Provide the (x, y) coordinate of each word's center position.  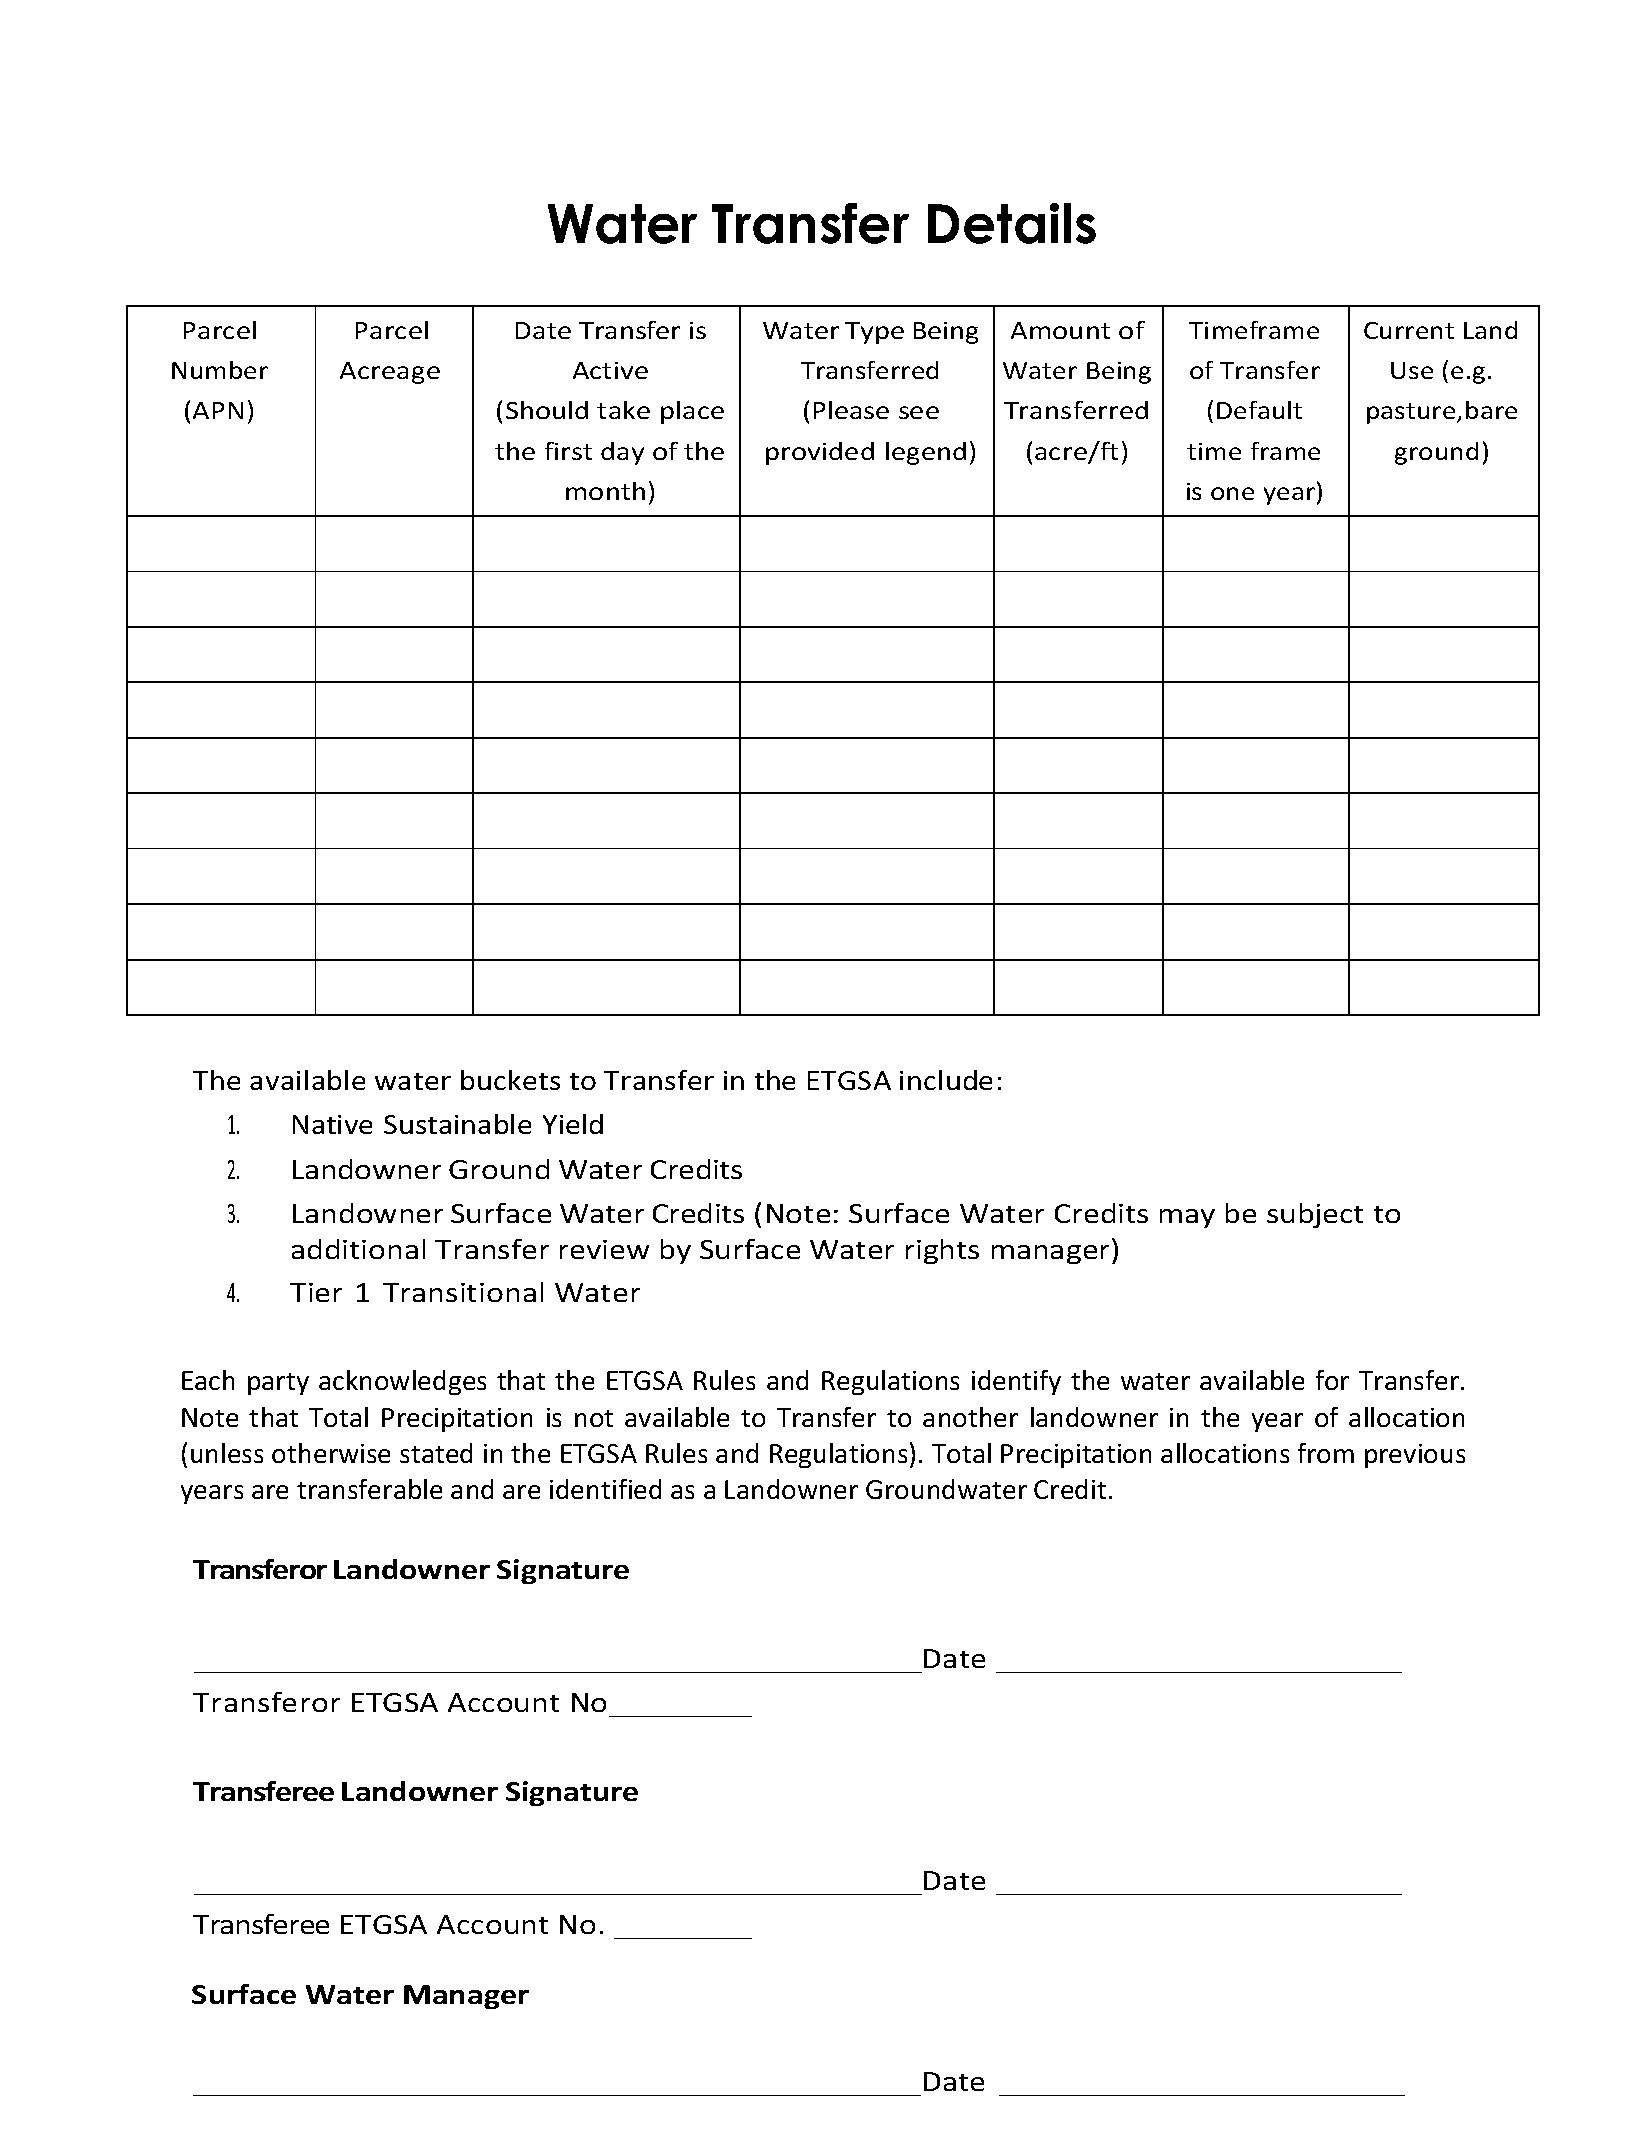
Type (874, 333)
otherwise (331, 1453)
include (946, 1080)
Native (332, 1124)
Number (220, 370)
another (970, 1417)
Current (1409, 330)
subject (1315, 1215)
